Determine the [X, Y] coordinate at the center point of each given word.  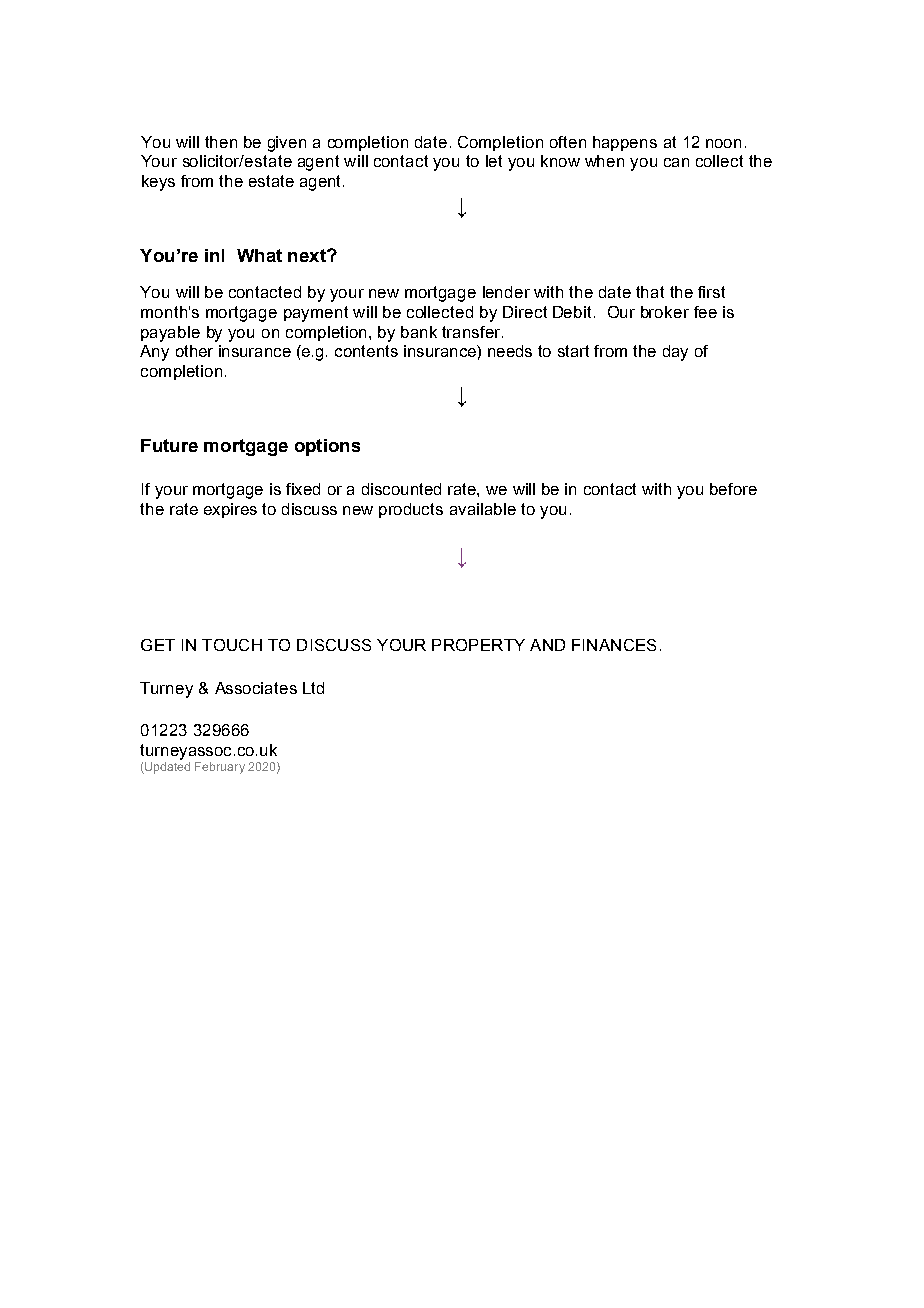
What [259, 255]
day [675, 353]
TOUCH [232, 645]
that [650, 292]
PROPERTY [478, 645]
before [733, 489]
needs [510, 351]
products [411, 510]
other [194, 351]
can [676, 162]
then [221, 142]
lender [506, 292]
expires [230, 510]
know [560, 161]
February [220, 768]
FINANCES [614, 645]
